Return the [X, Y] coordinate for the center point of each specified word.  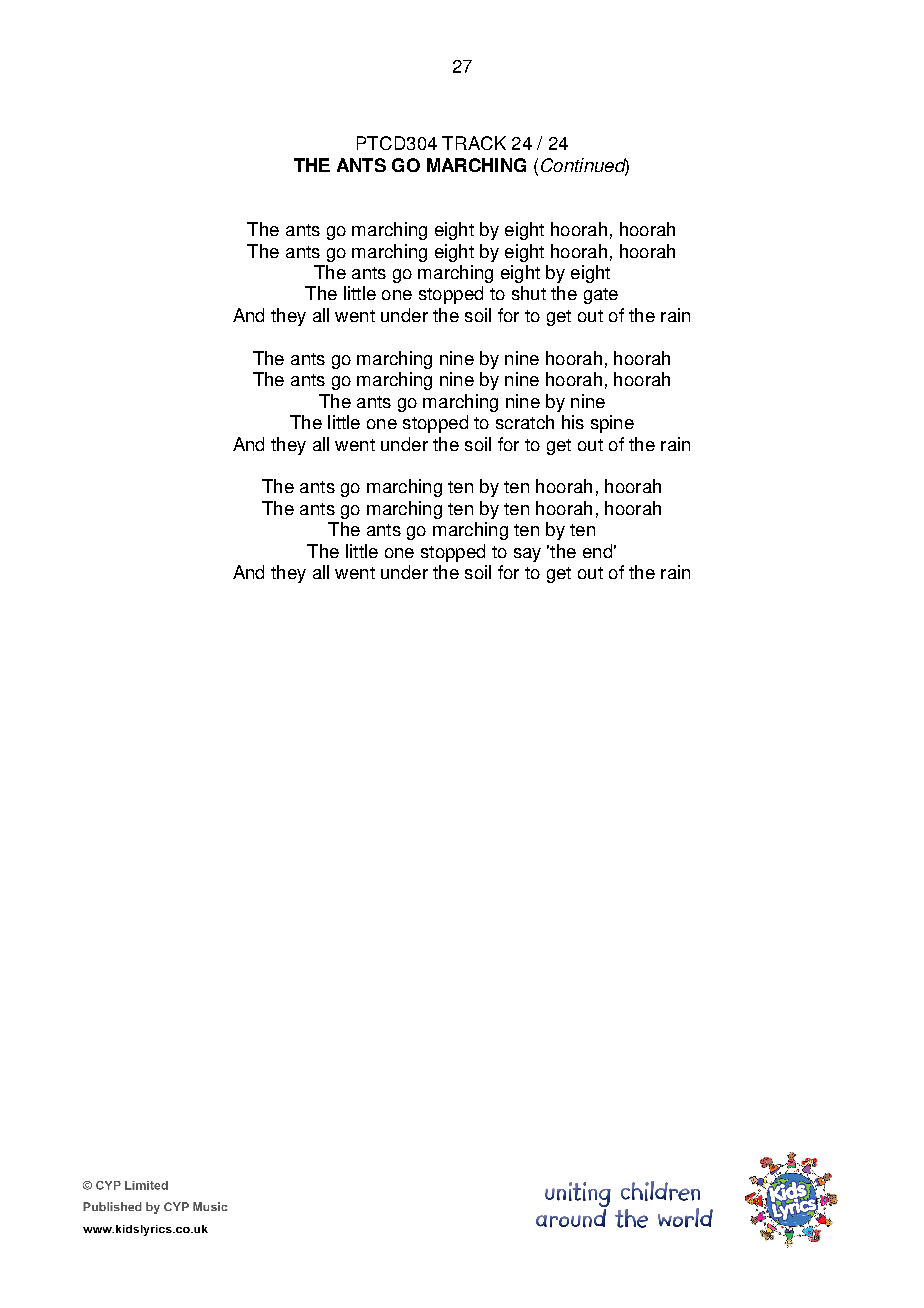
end [597, 551]
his [573, 422]
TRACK [474, 143]
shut [529, 293]
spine [612, 424]
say [527, 555]
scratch [525, 422]
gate [601, 296]
